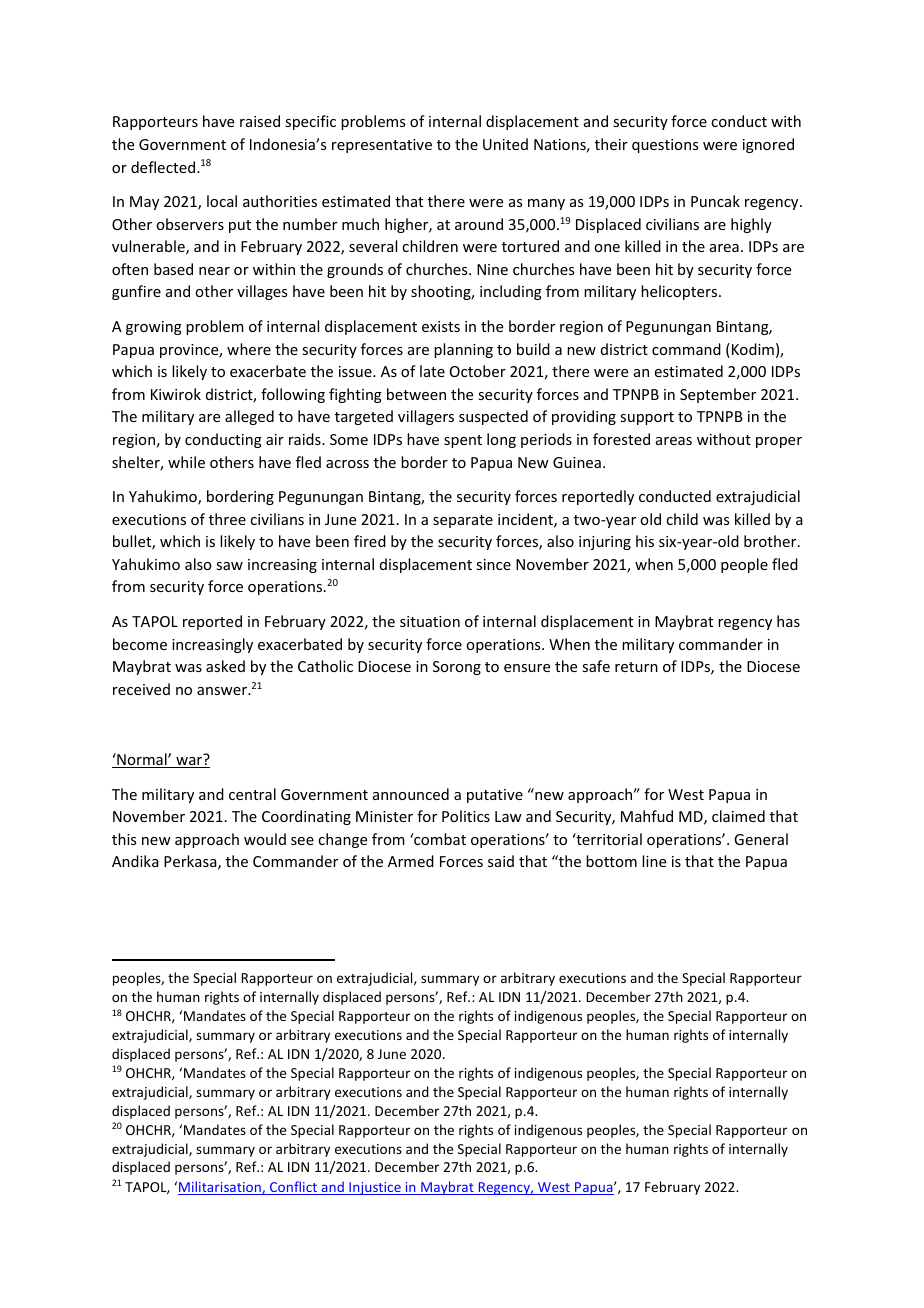 Image resolution: width=924 pixels, height=1308 pixels. What do you see at coordinates (779, 442) in the screenshot?
I see `proper` at bounding box center [779, 442].
